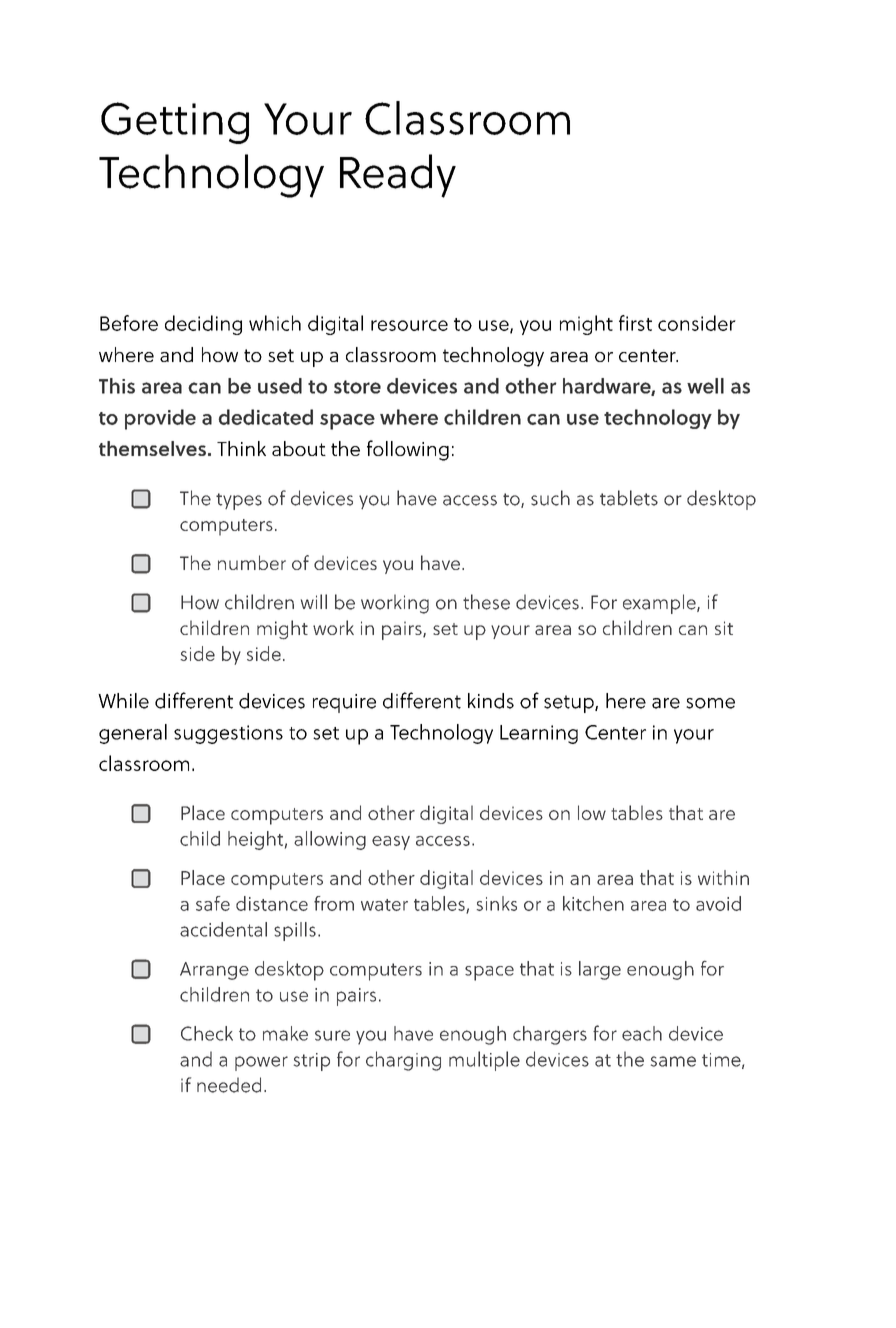 The image size is (896, 1328). Describe the element at coordinates (175, 123) in the screenshot. I see `Getting` at that location.
